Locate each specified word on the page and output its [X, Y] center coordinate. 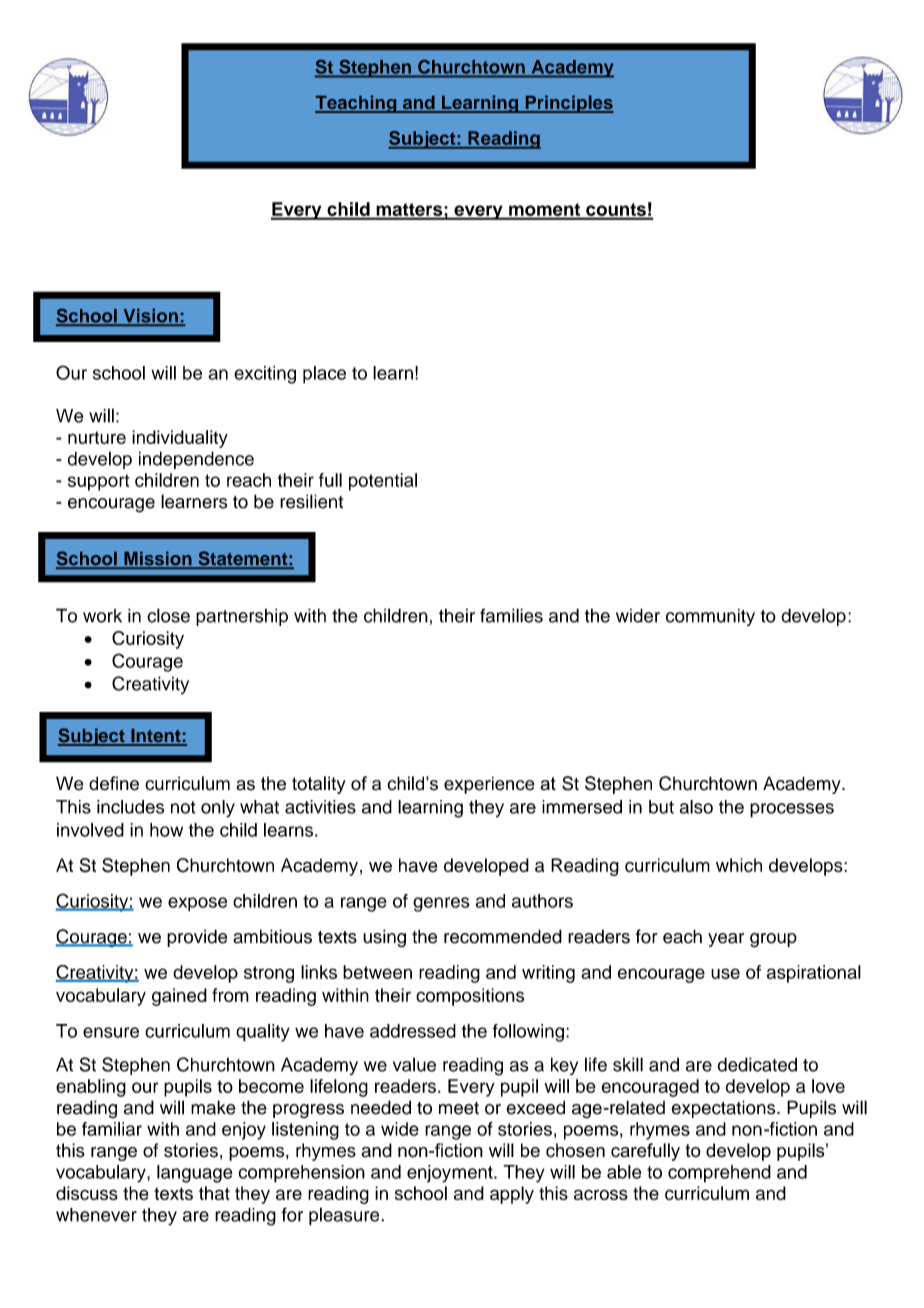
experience [489, 785]
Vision [150, 317]
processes [792, 810]
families [511, 615]
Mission [158, 560]
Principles [568, 104]
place [324, 375]
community [710, 617]
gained [179, 997]
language [195, 1174]
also [696, 807]
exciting [265, 375]
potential [383, 482]
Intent [156, 737]
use [725, 973]
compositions [470, 997]
